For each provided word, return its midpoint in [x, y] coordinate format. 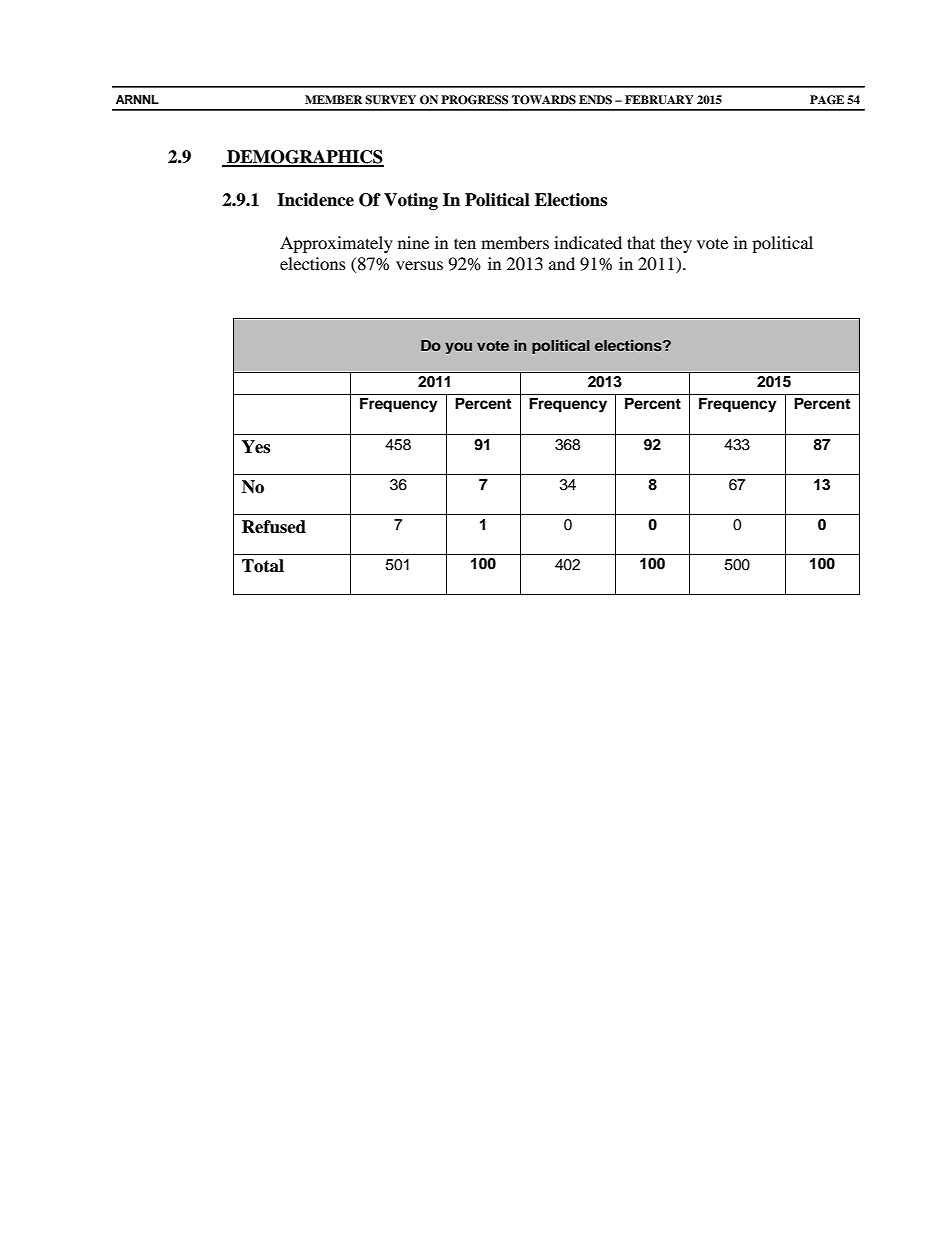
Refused [274, 527]
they [676, 244]
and [562, 263]
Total [263, 566]
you [458, 348]
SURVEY [390, 100]
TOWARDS [544, 100]
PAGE [827, 100]
